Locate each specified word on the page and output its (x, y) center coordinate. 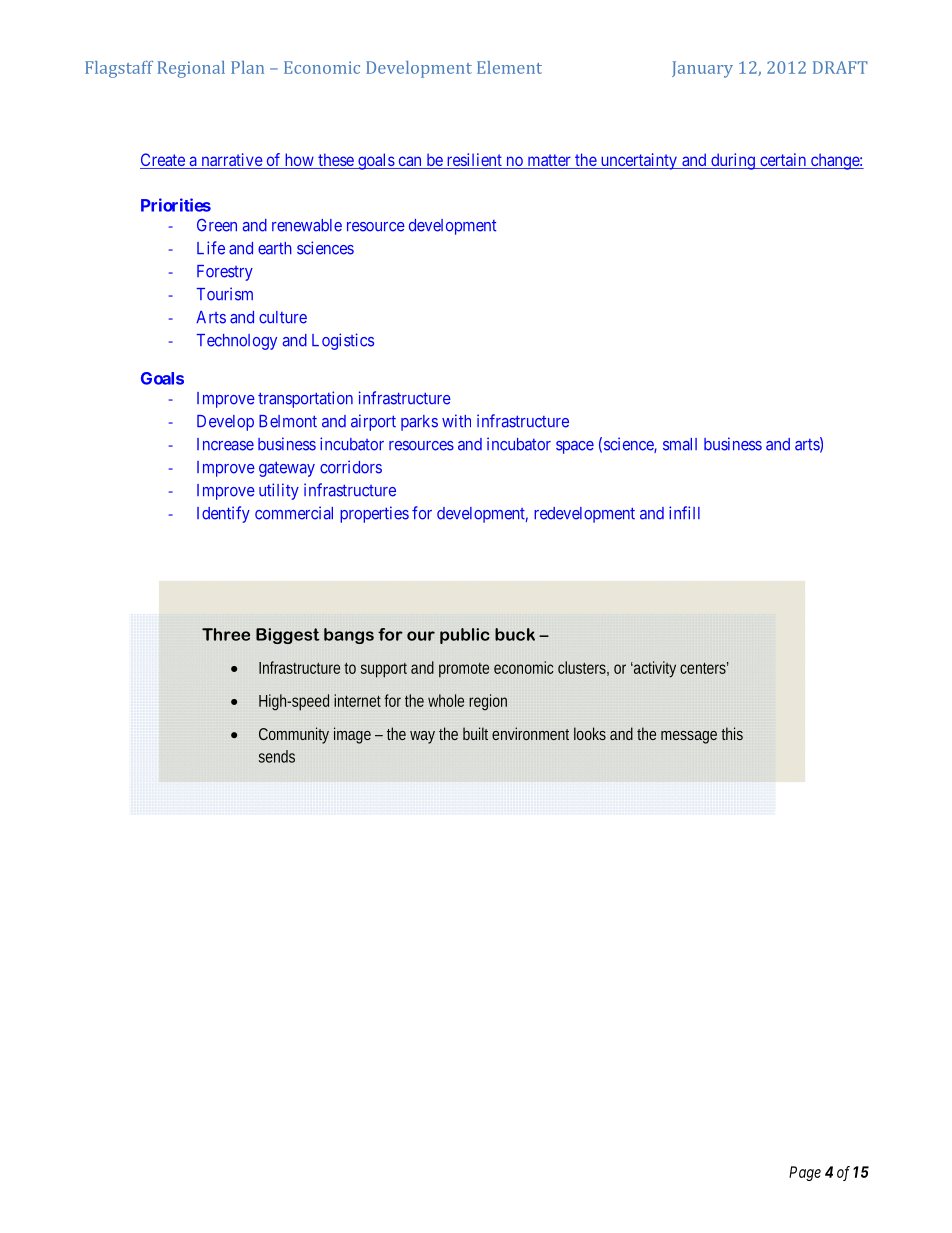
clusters (583, 668)
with (456, 421)
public (464, 636)
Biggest (288, 636)
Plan (247, 67)
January (702, 69)
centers (704, 668)
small (680, 444)
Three (226, 634)
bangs (349, 636)
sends (277, 756)
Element (509, 67)
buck (515, 634)
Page (805, 1173)
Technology (237, 342)
